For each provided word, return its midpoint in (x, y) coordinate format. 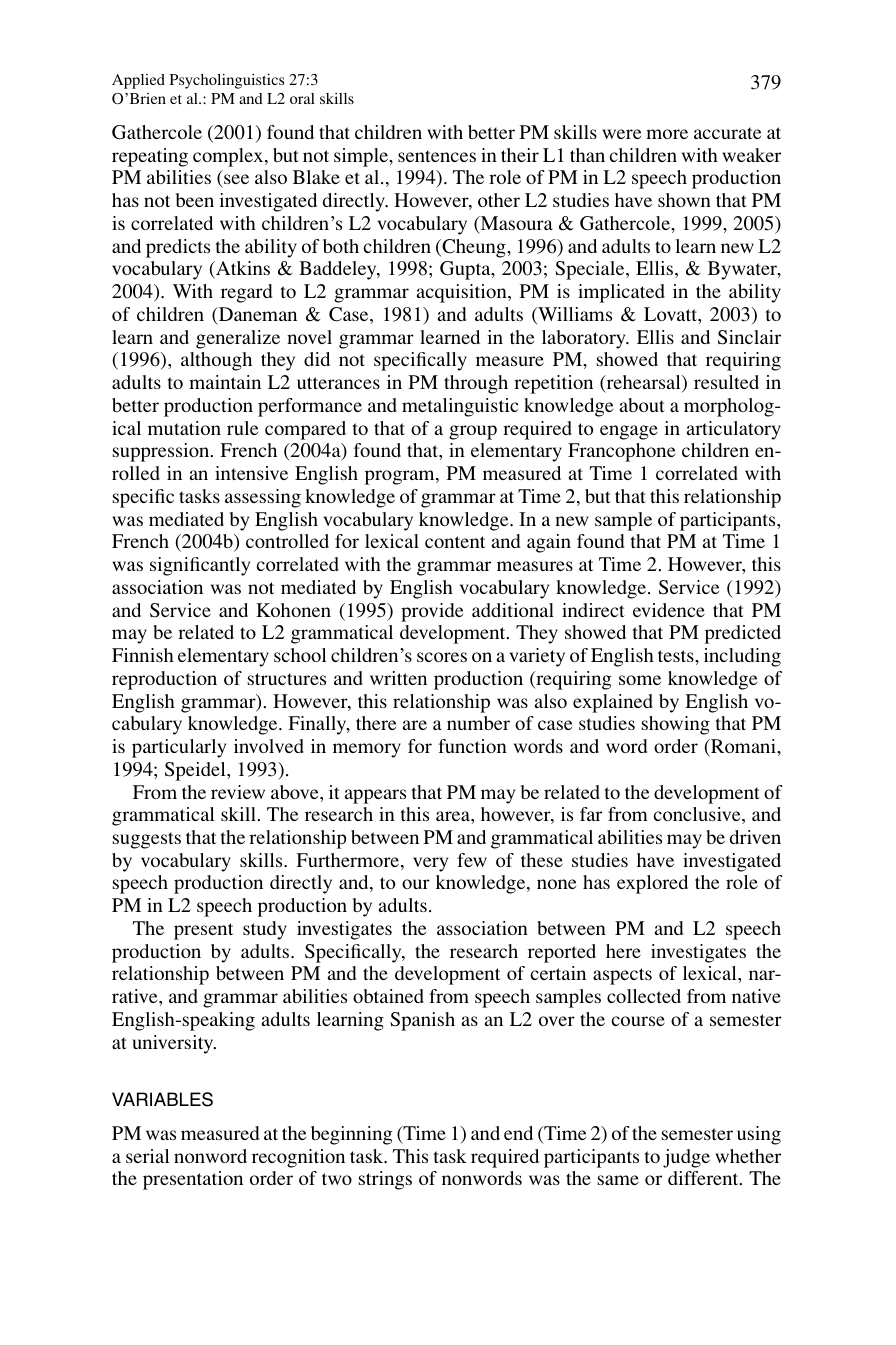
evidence (669, 610)
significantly (200, 566)
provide (432, 612)
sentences (437, 156)
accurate (727, 133)
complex (229, 157)
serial (148, 1156)
